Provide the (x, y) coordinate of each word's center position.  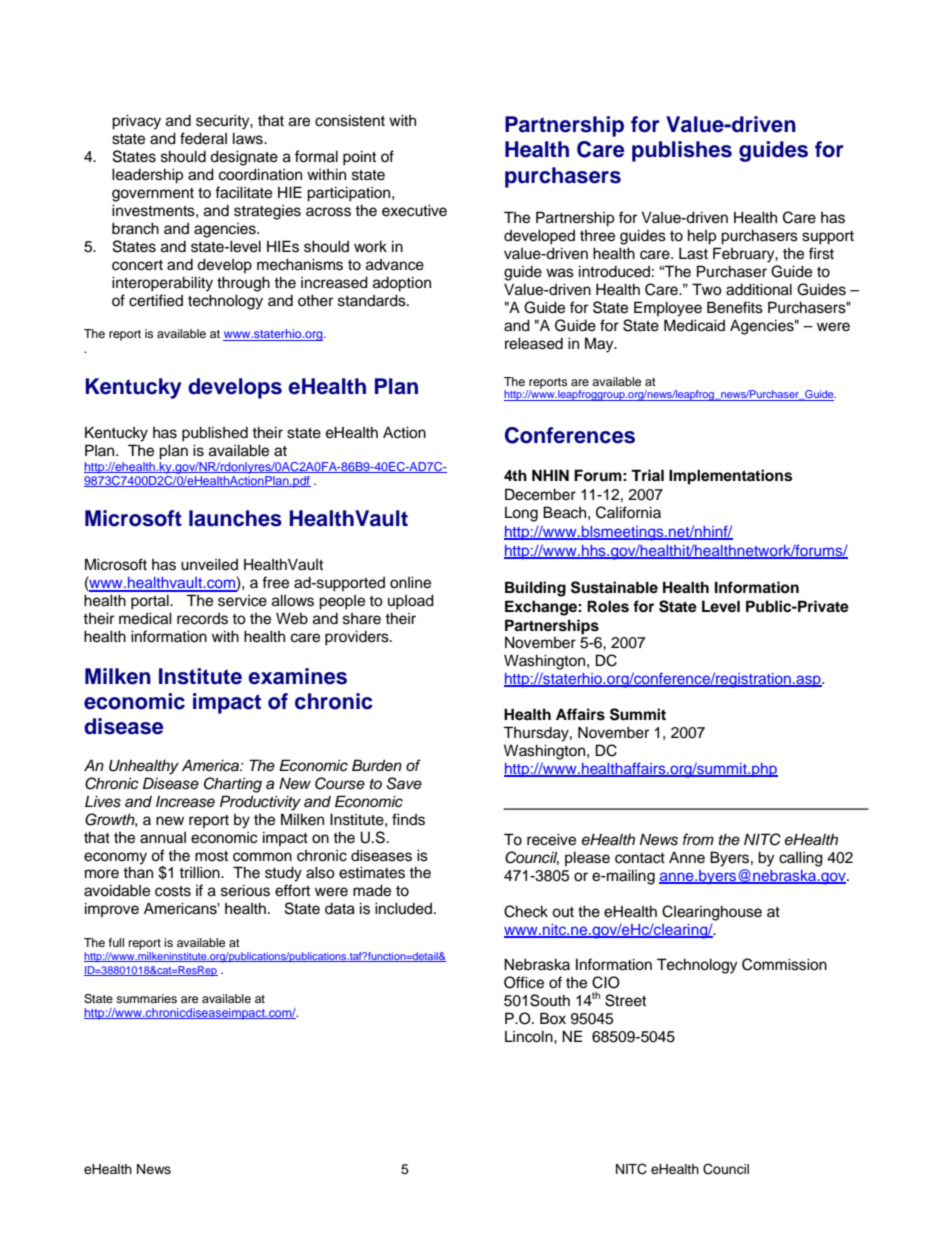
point (359, 158)
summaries (146, 998)
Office (524, 982)
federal (203, 138)
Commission (784, 964)
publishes (682, 151)
